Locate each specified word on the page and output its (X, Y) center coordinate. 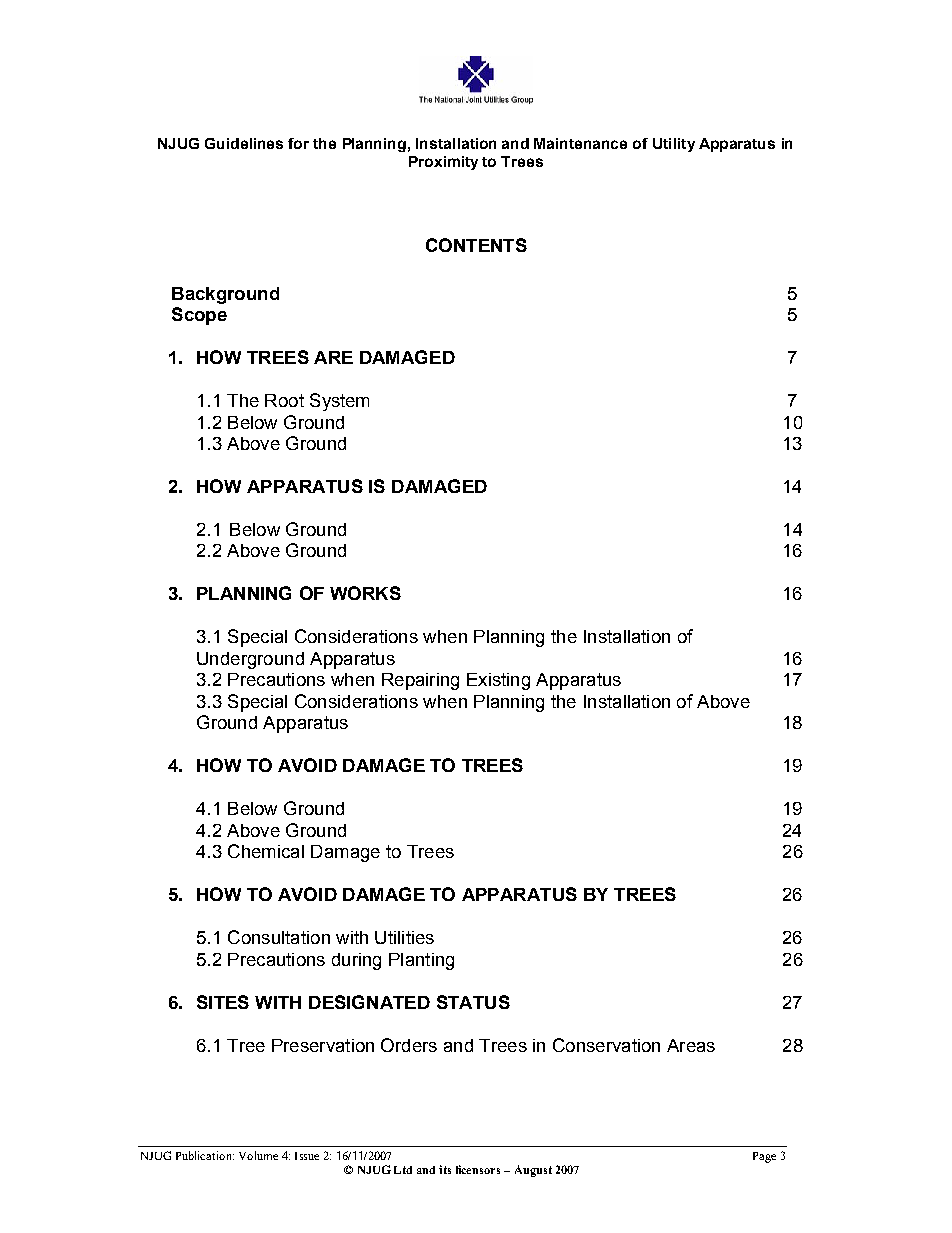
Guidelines (244, 143)
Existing (498, 681)
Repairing (420, 681)
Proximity (443, 163)
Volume (258, 1155)
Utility (674, 145)
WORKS (365, 593)
